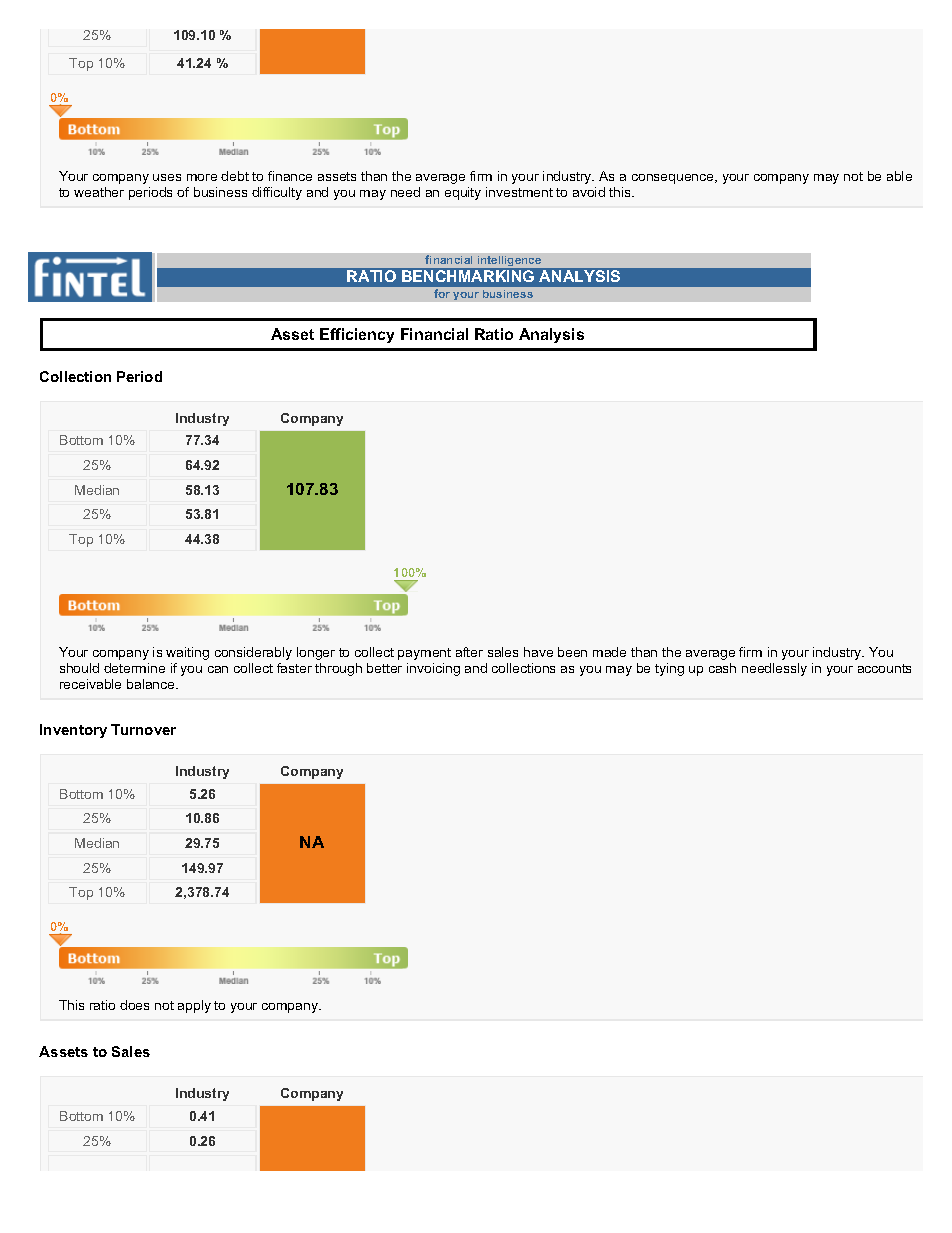  I want to click on Efficiency, so click(357, 335).
